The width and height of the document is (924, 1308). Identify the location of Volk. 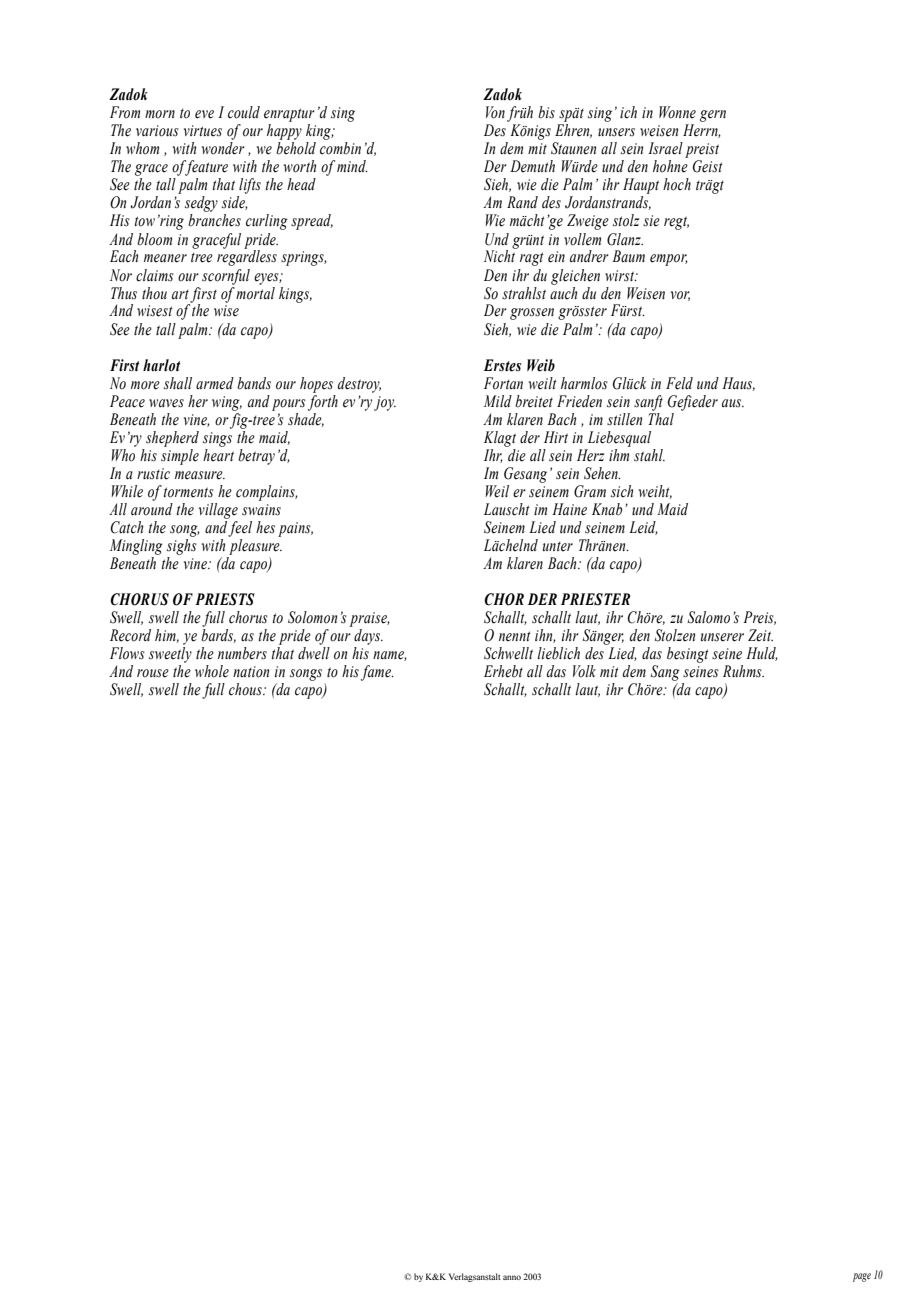
(584, 671).
